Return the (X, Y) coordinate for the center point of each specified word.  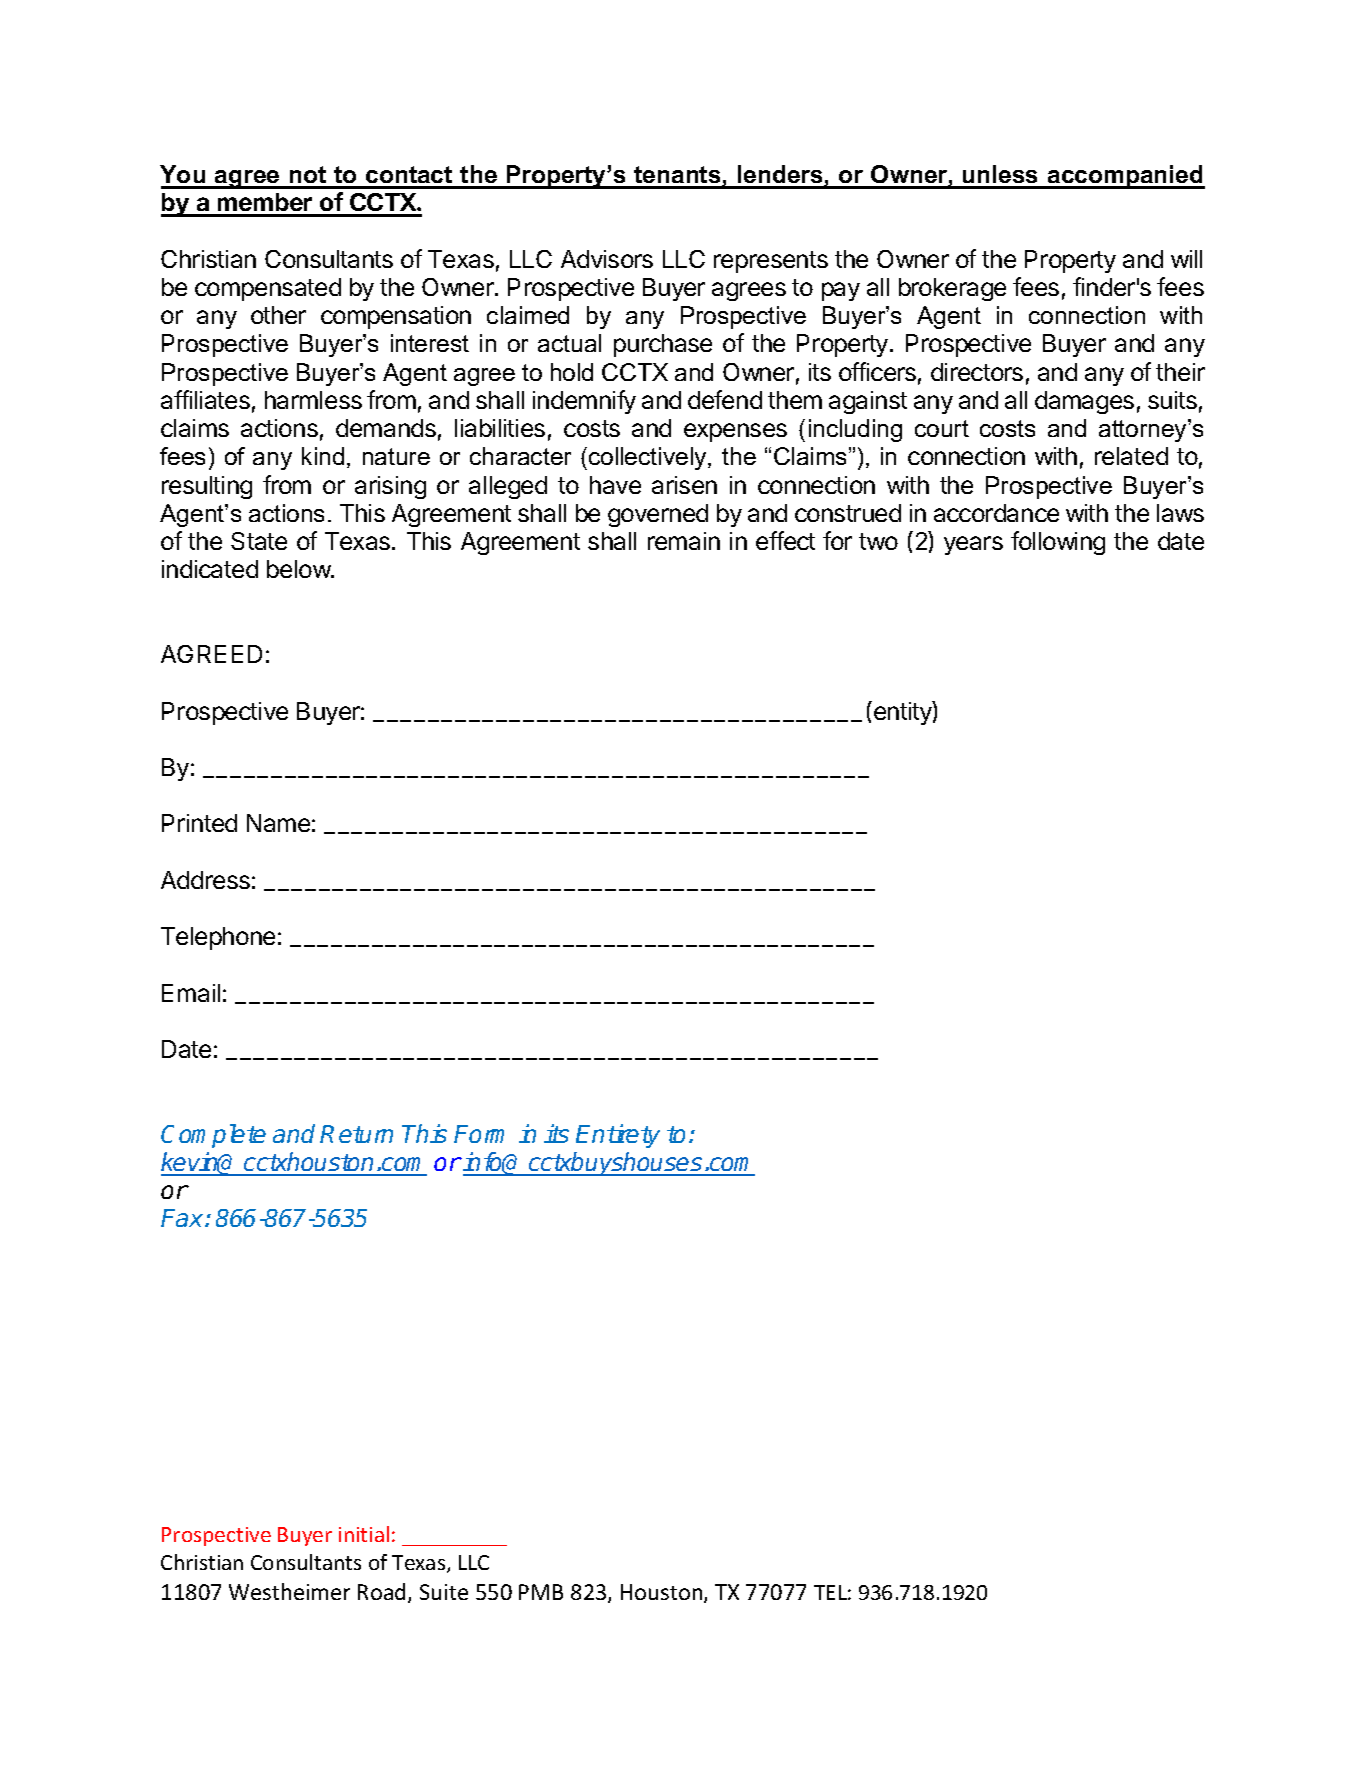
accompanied (1125, 177)
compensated (268, 289)
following (1058, 543)
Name (278, 823)
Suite (444, 1592)
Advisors (607, 259)
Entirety (618, 1136)
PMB (541, 1592)
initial (364, 1534)
